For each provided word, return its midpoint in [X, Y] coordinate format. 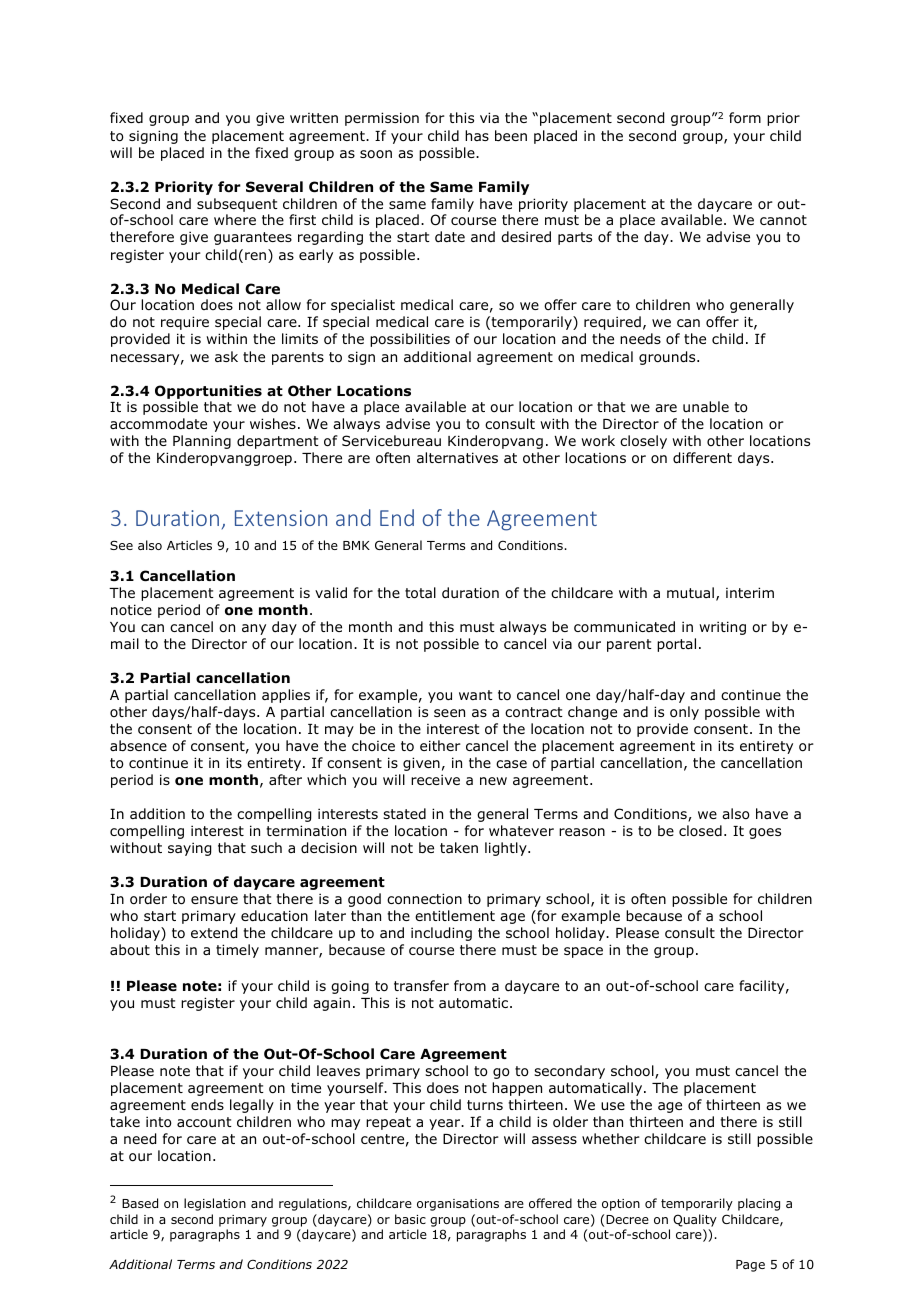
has [477, 135]
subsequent [237, 205]
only [684, 713]
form [745, 118]
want [476, 695]
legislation [215, 1204]
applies [286, 696]
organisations [458, 1205]
